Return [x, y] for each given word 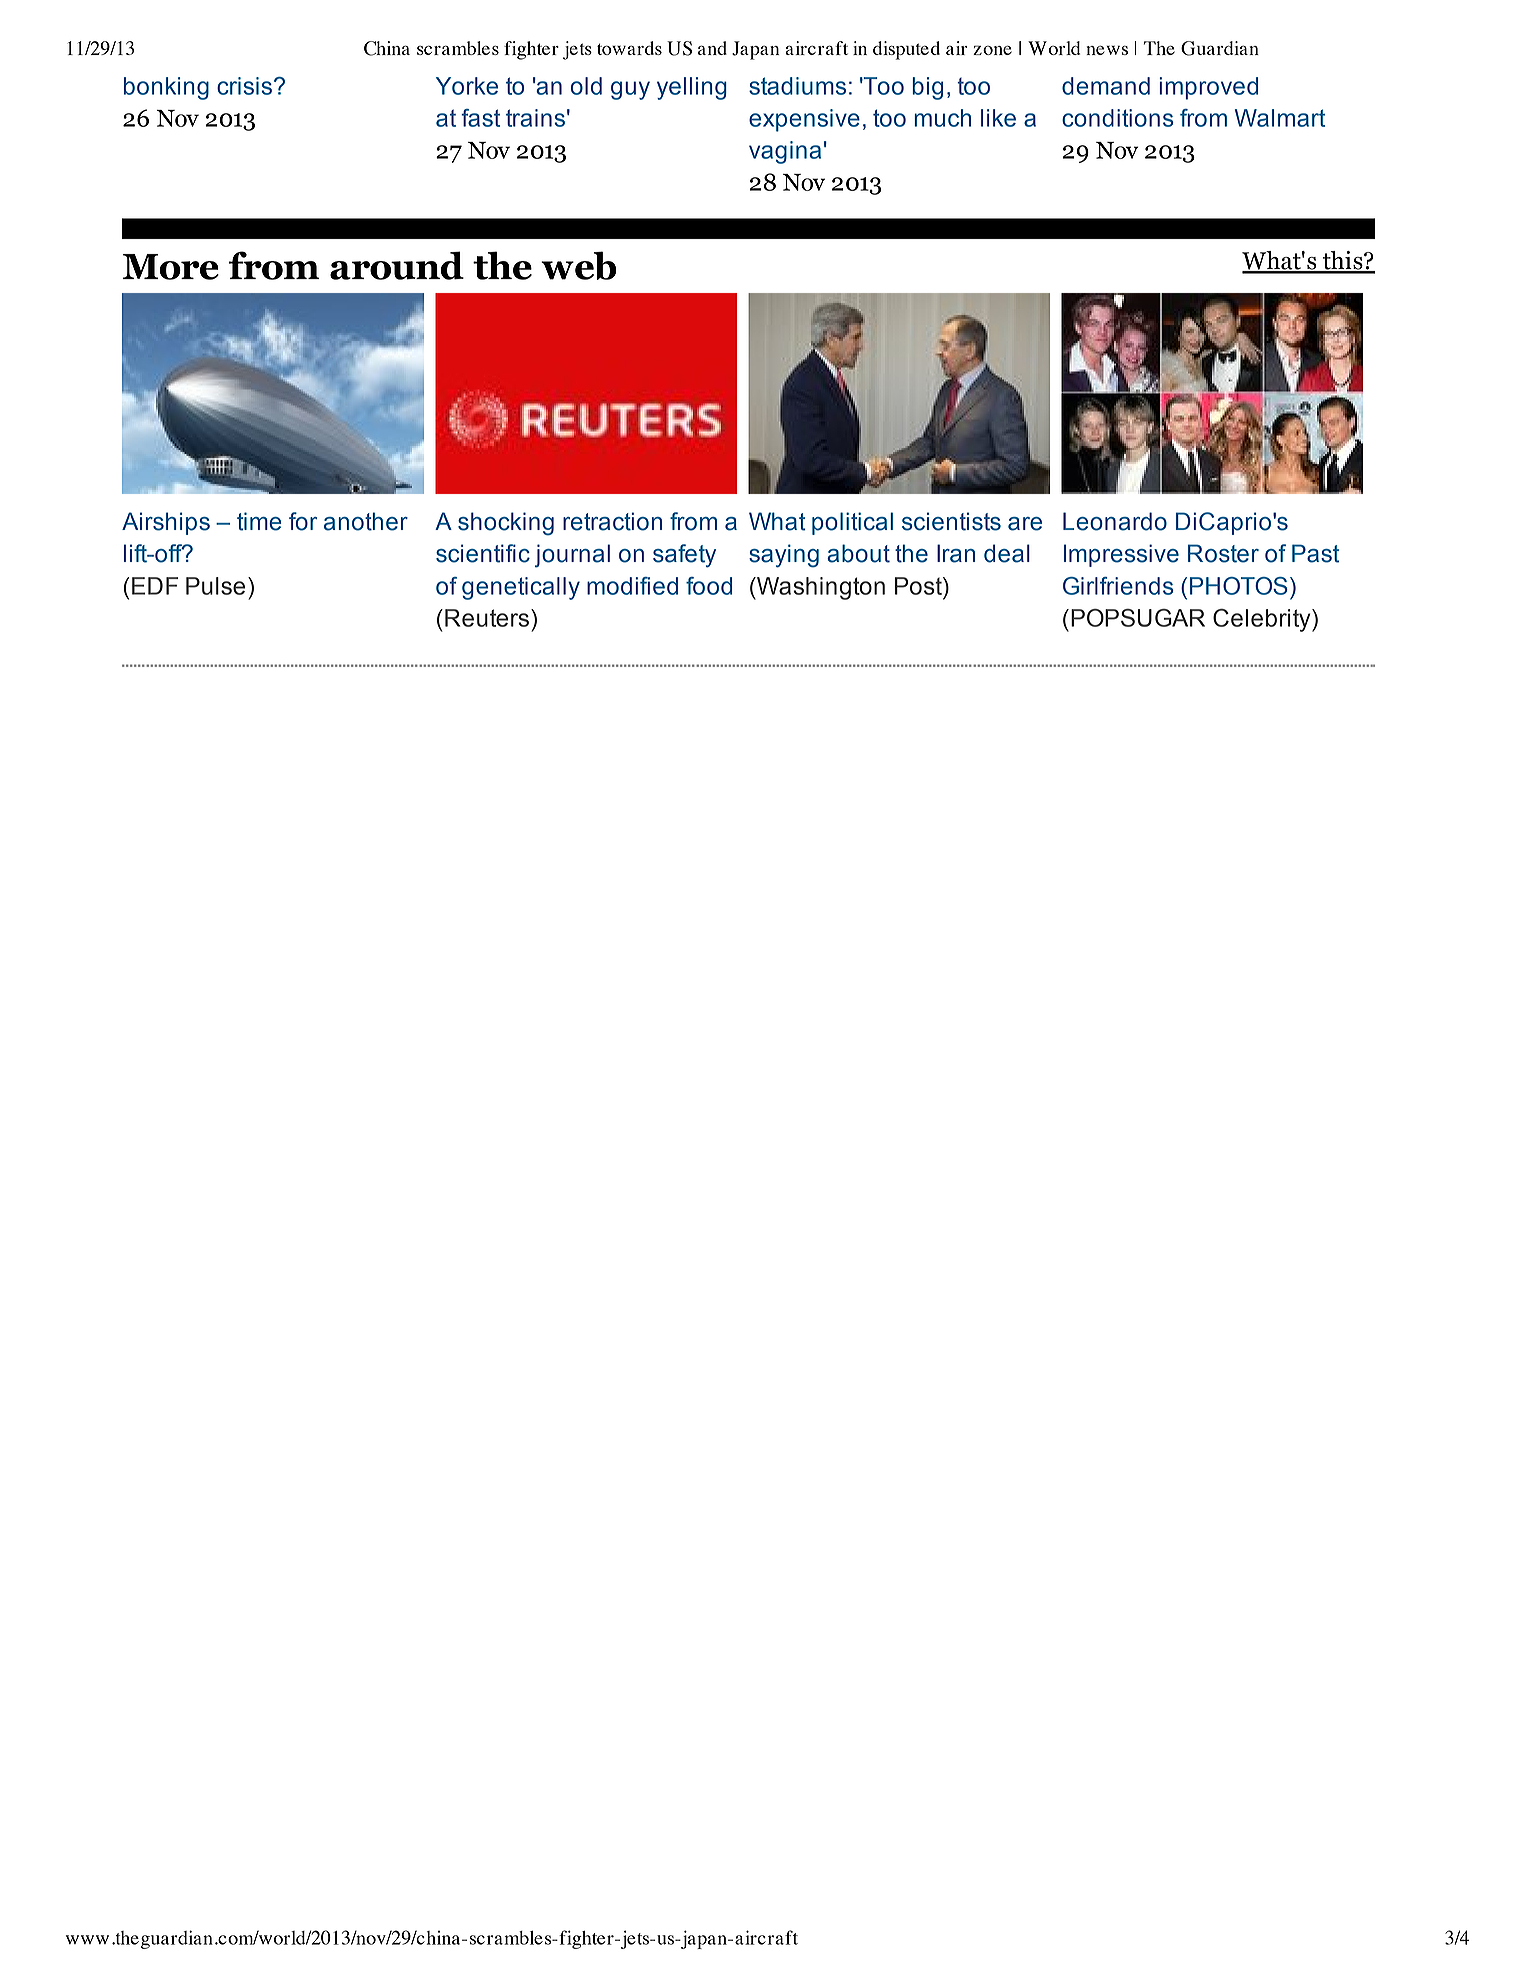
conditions [1118, 118]
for [303, 521]
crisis [244, 86]
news [1107, 50]
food [709, 586]
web [579, 265]
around [397, 265]
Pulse [215, 586]
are [1025, 524]
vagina [785, 152]
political [852, 523]
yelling [692, 88]
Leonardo [1115, 521]
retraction [612, 521]
